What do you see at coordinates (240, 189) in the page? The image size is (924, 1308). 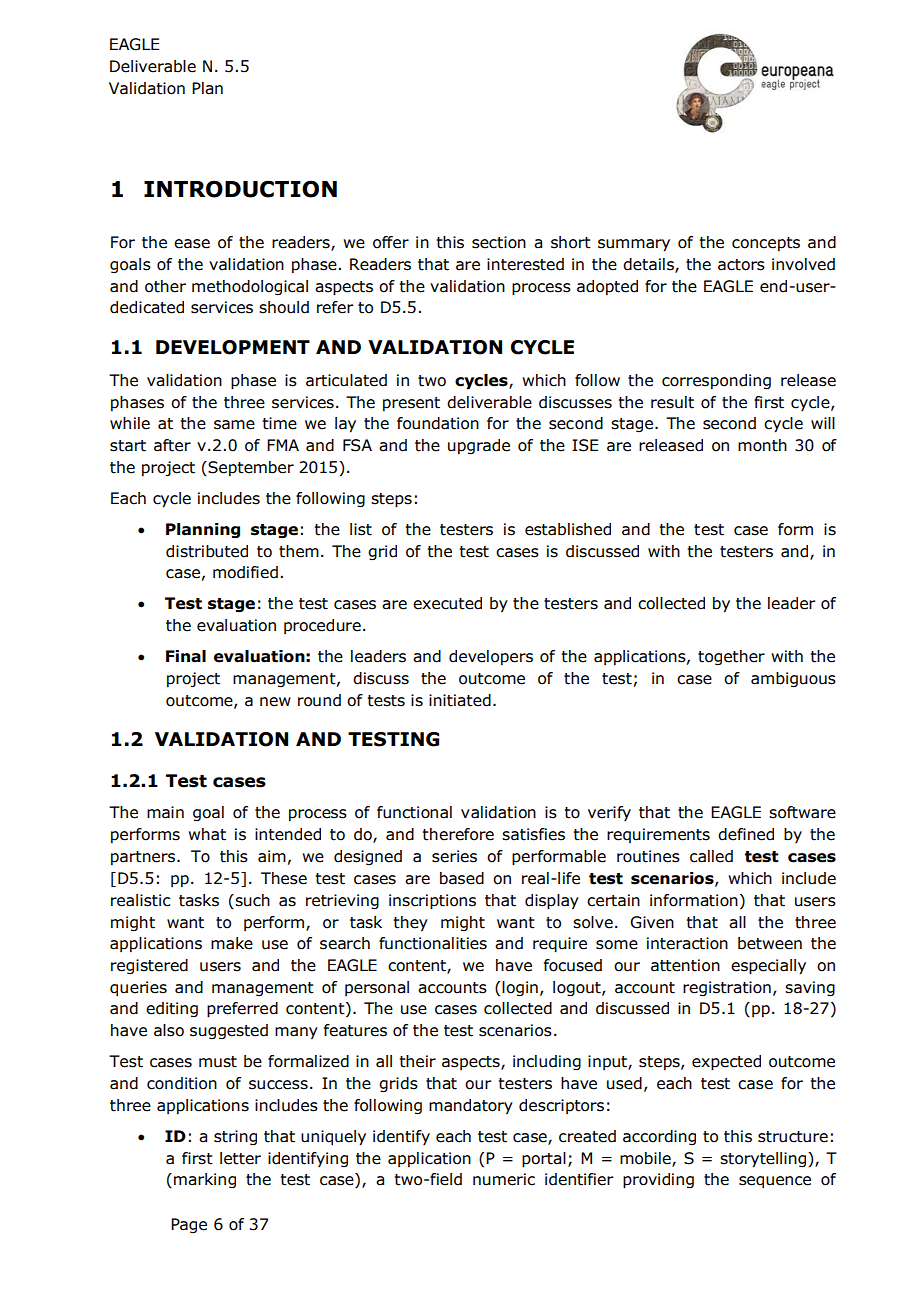 I see `INTRODUCTION` at bounding box center [240, 189].
